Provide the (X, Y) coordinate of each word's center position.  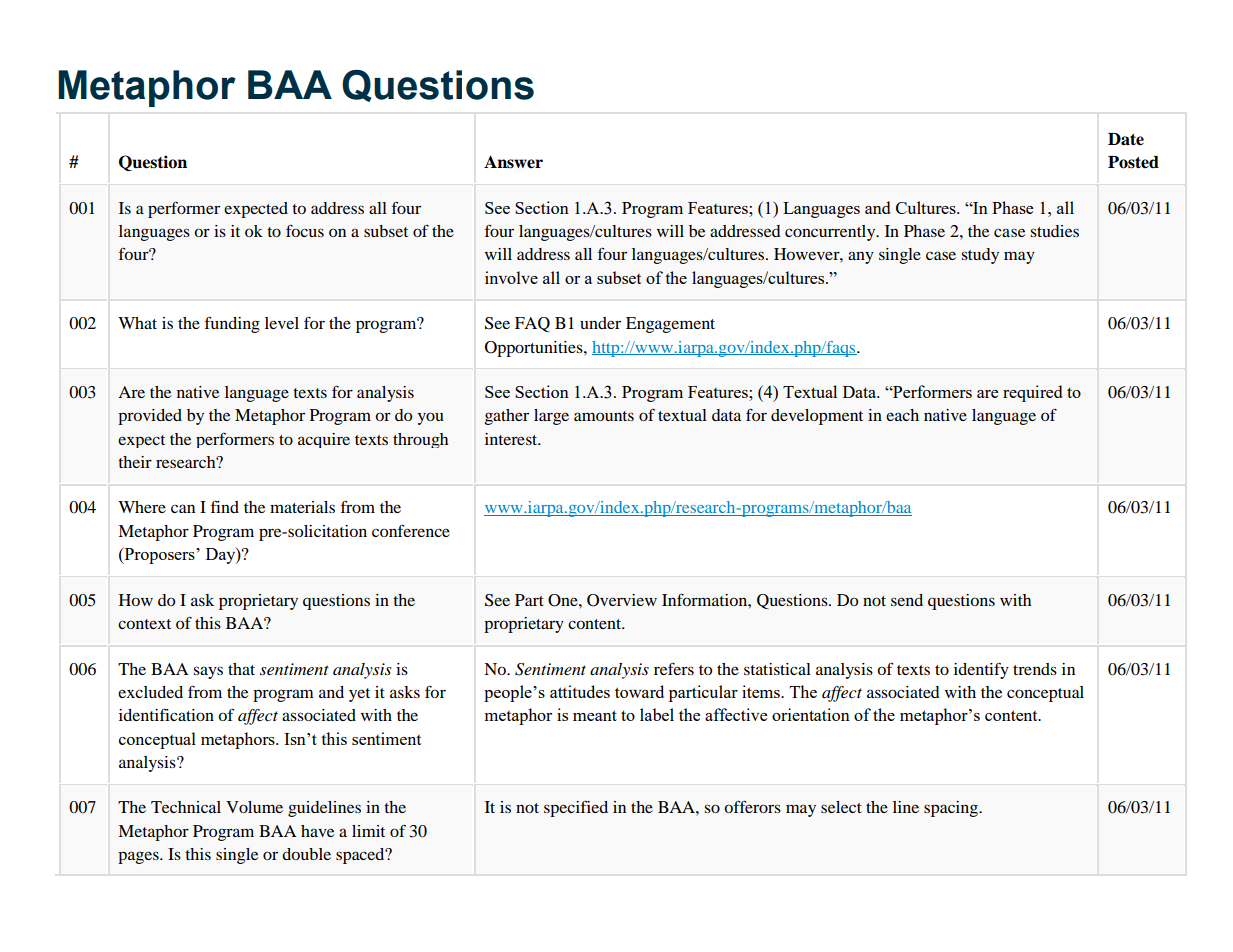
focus (305, 230)
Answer (513, 162)
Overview (622, 600)
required (1032, 393)
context (144, 624)
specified (576, 808)
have (317, 831)
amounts (604, 416)
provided (150, 417)
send (907, 600)
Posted (1133, 162)
